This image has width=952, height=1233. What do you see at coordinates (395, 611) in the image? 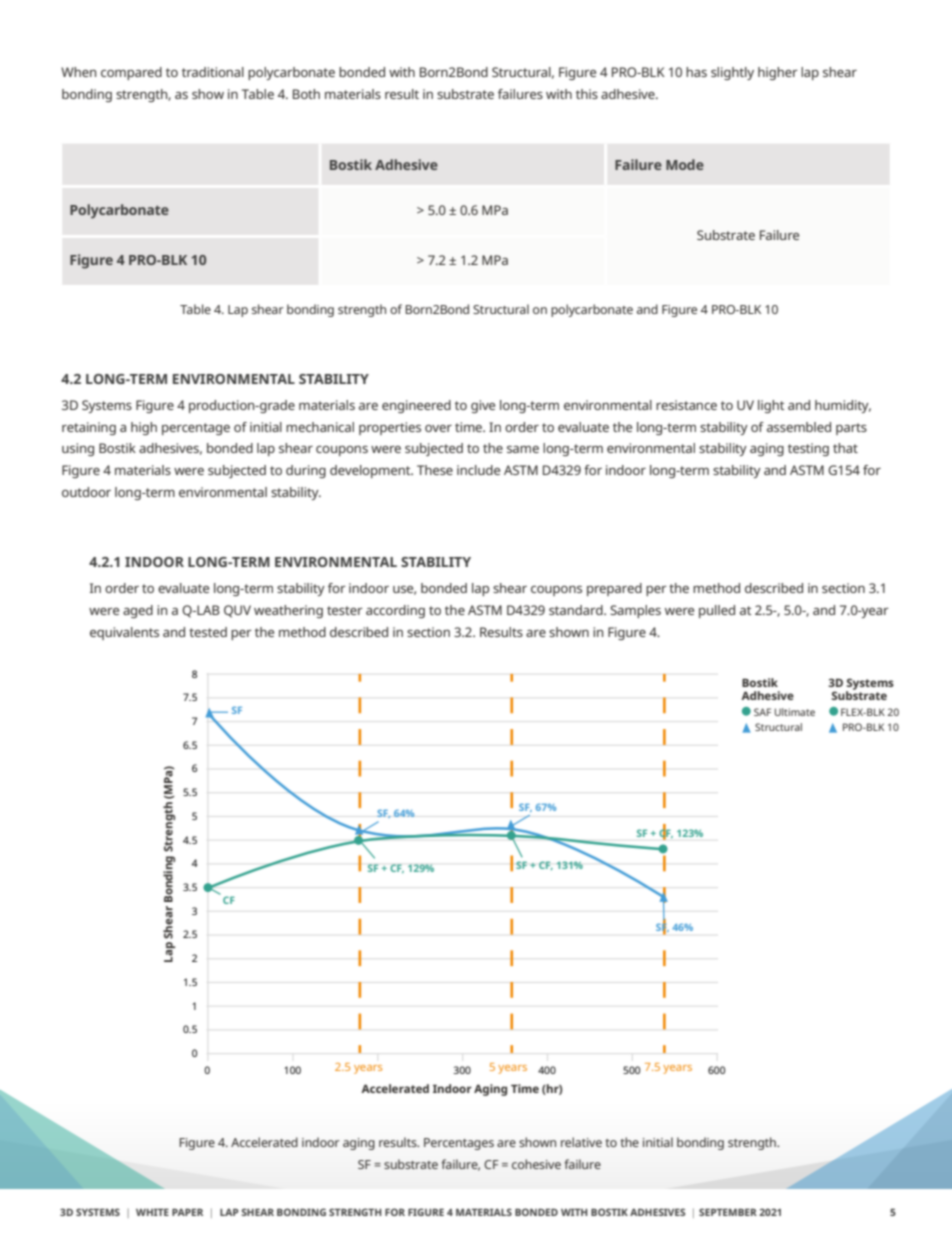
I see `according` at bounding box center [395, 611].
